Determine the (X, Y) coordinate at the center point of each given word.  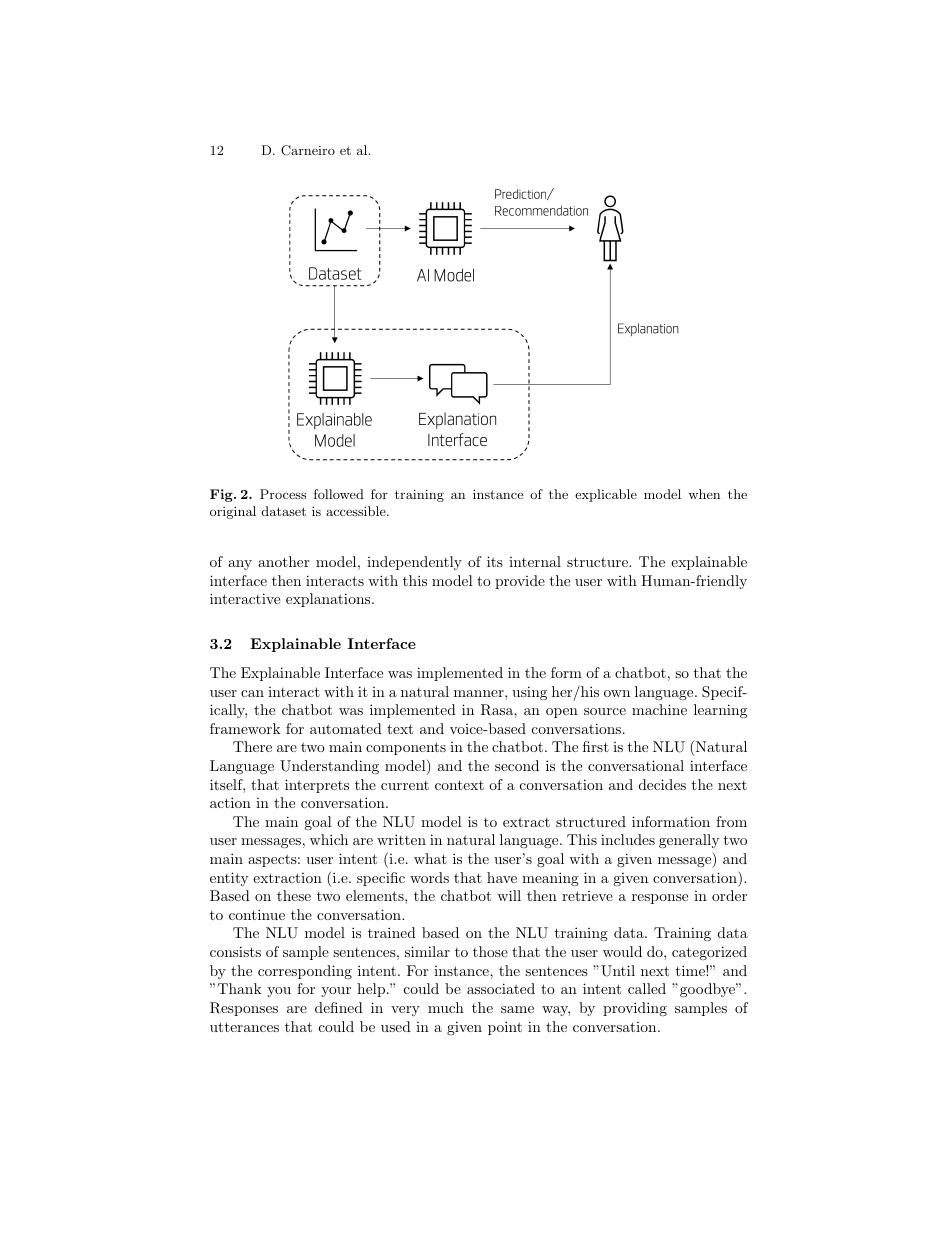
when (704, 494)
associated (501, 988)
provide (520, 582)
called (647, 988)
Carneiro (308, 150)
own (617, 693)
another (283, 561)
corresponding (305, 972)
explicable (606, 495)
